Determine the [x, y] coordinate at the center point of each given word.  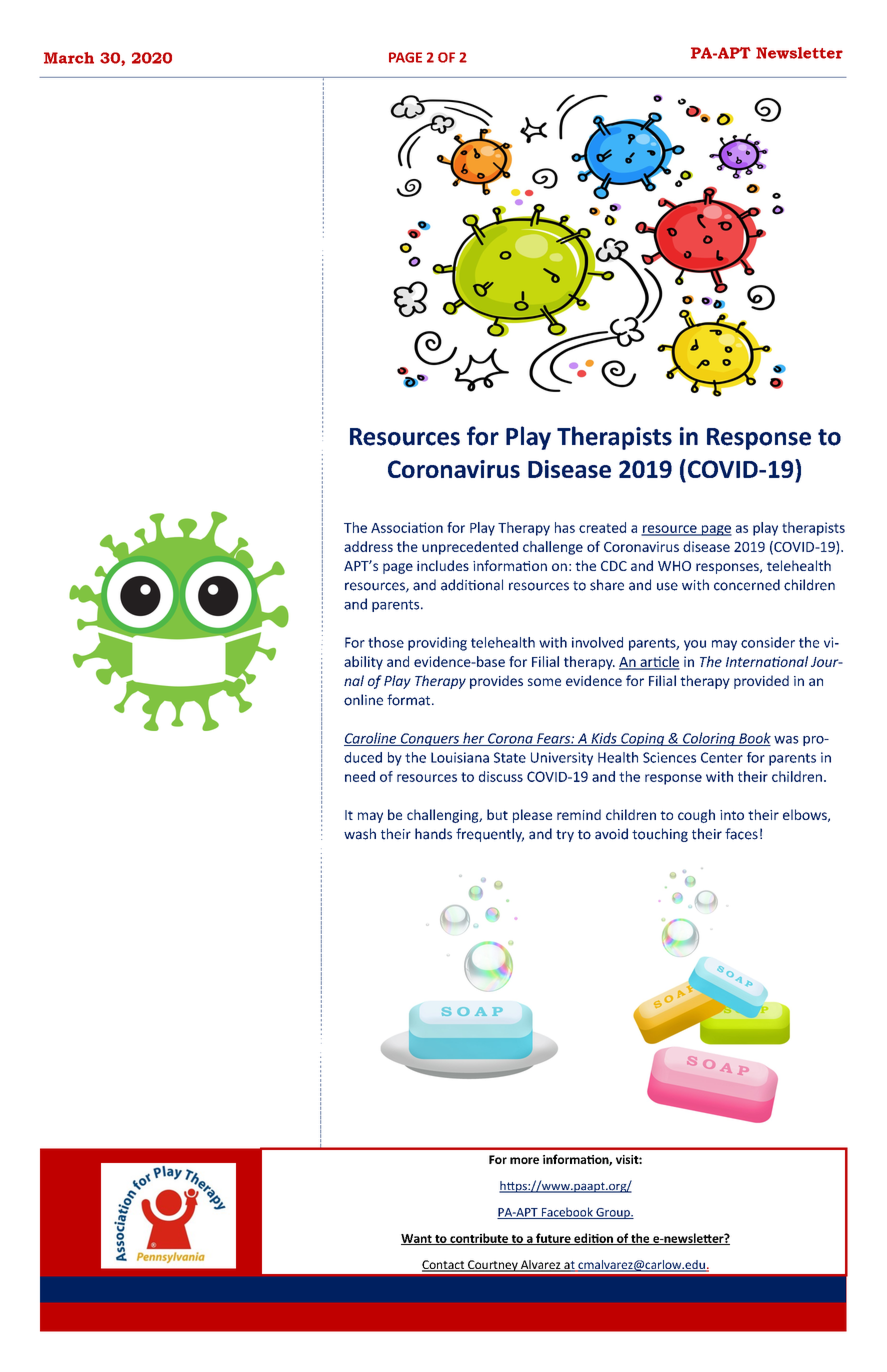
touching [660, 835]
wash [360, 834]
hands [433, 834]
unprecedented [470, 548]
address [368, 546]
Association [407, 527]
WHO [674, 566]
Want [417, 1239]
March [69, 58]
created [602, 527]
